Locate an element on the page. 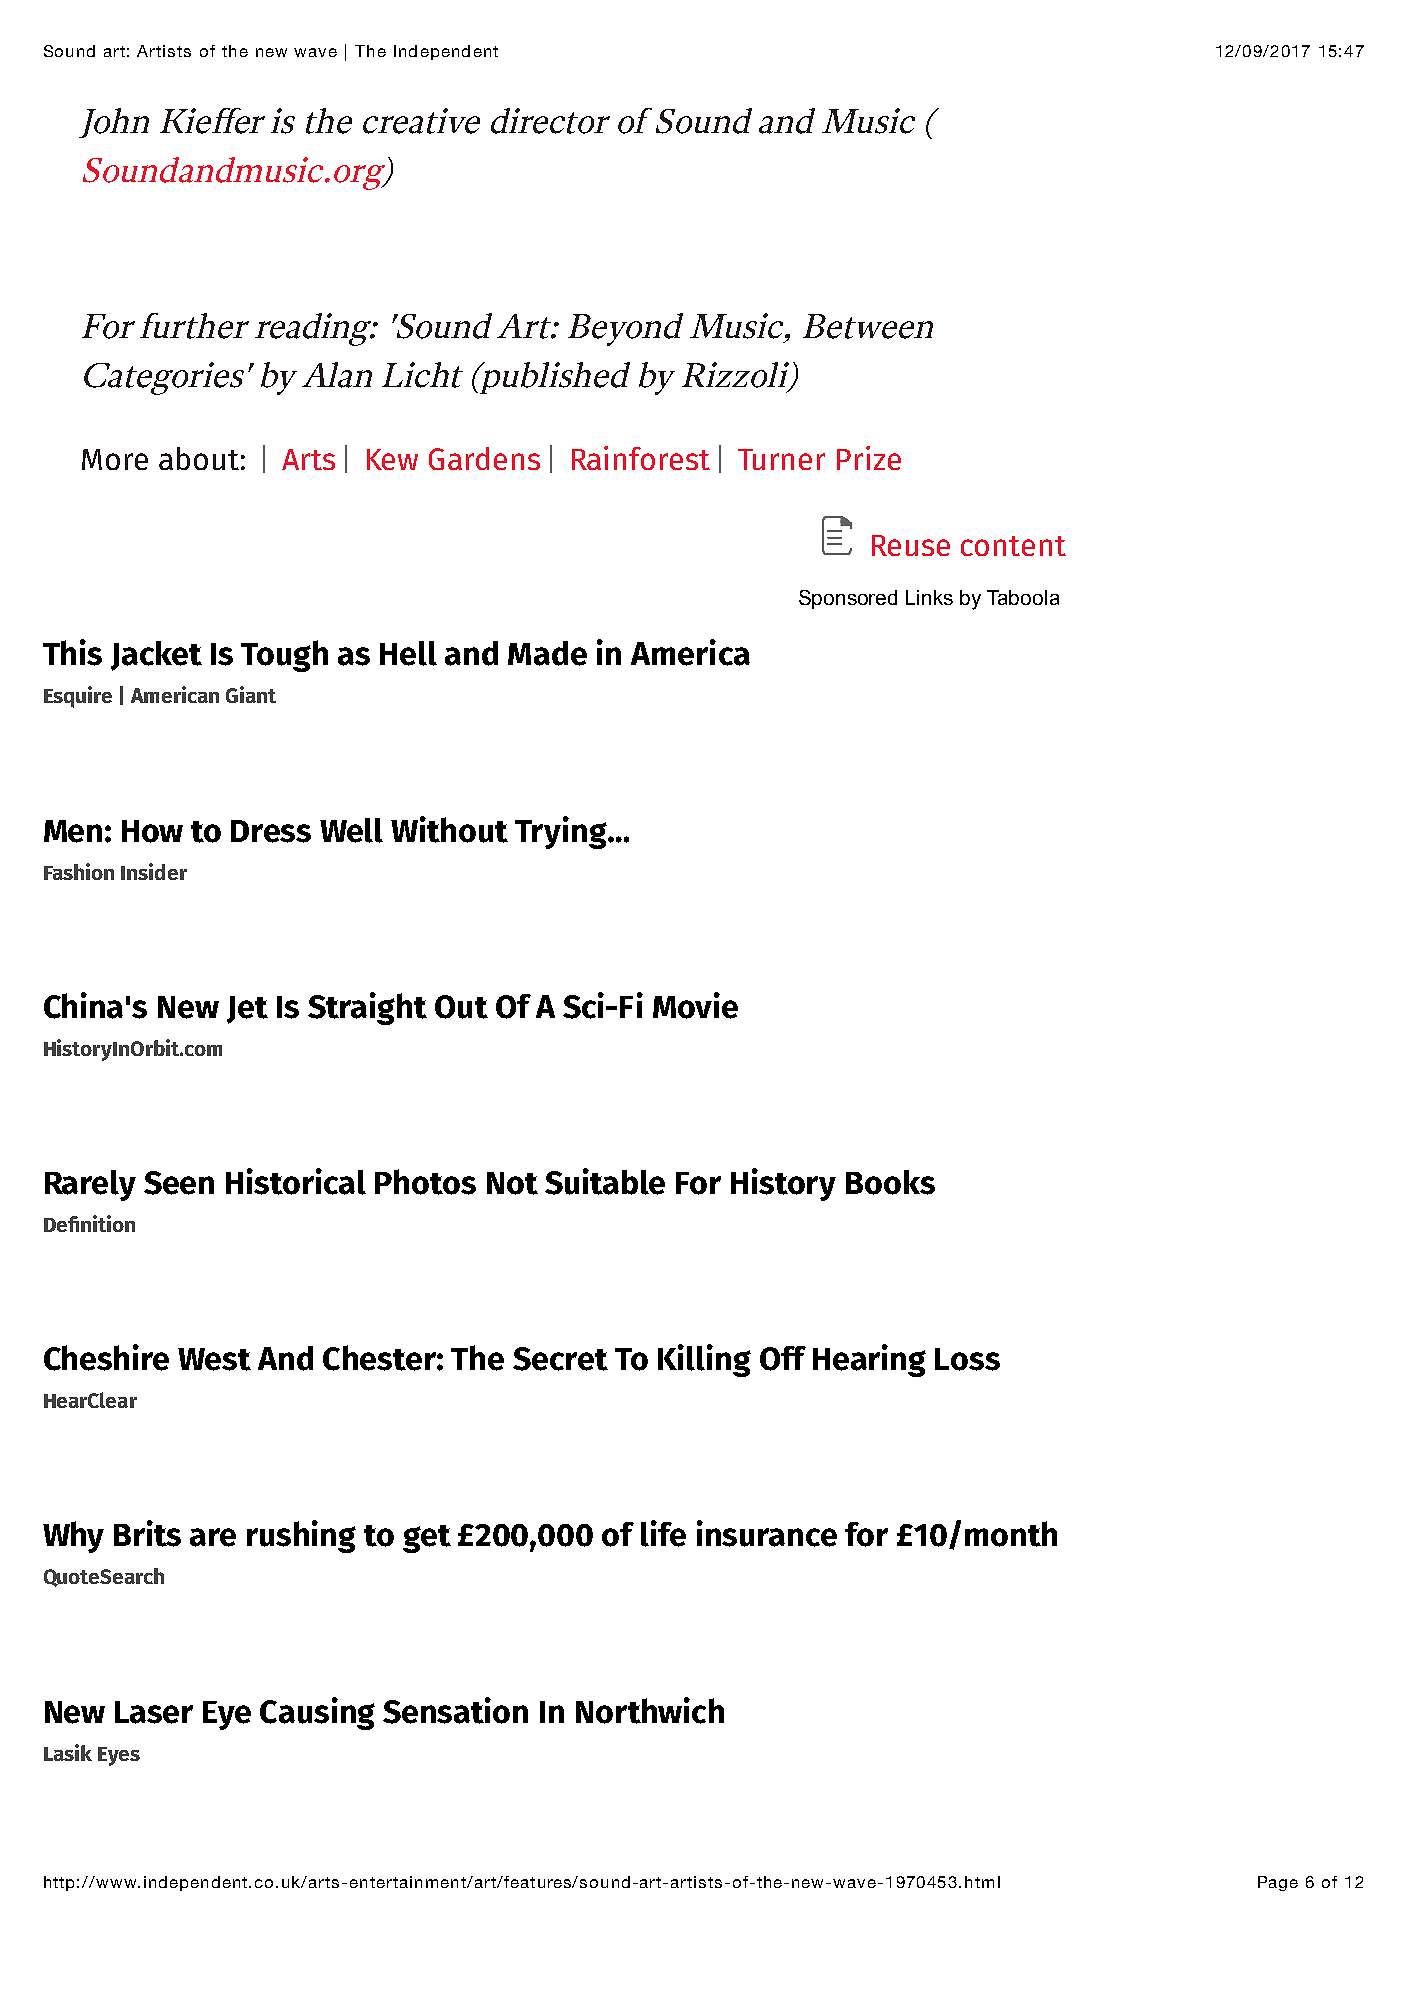  More is located at coordinates (115, 459).
